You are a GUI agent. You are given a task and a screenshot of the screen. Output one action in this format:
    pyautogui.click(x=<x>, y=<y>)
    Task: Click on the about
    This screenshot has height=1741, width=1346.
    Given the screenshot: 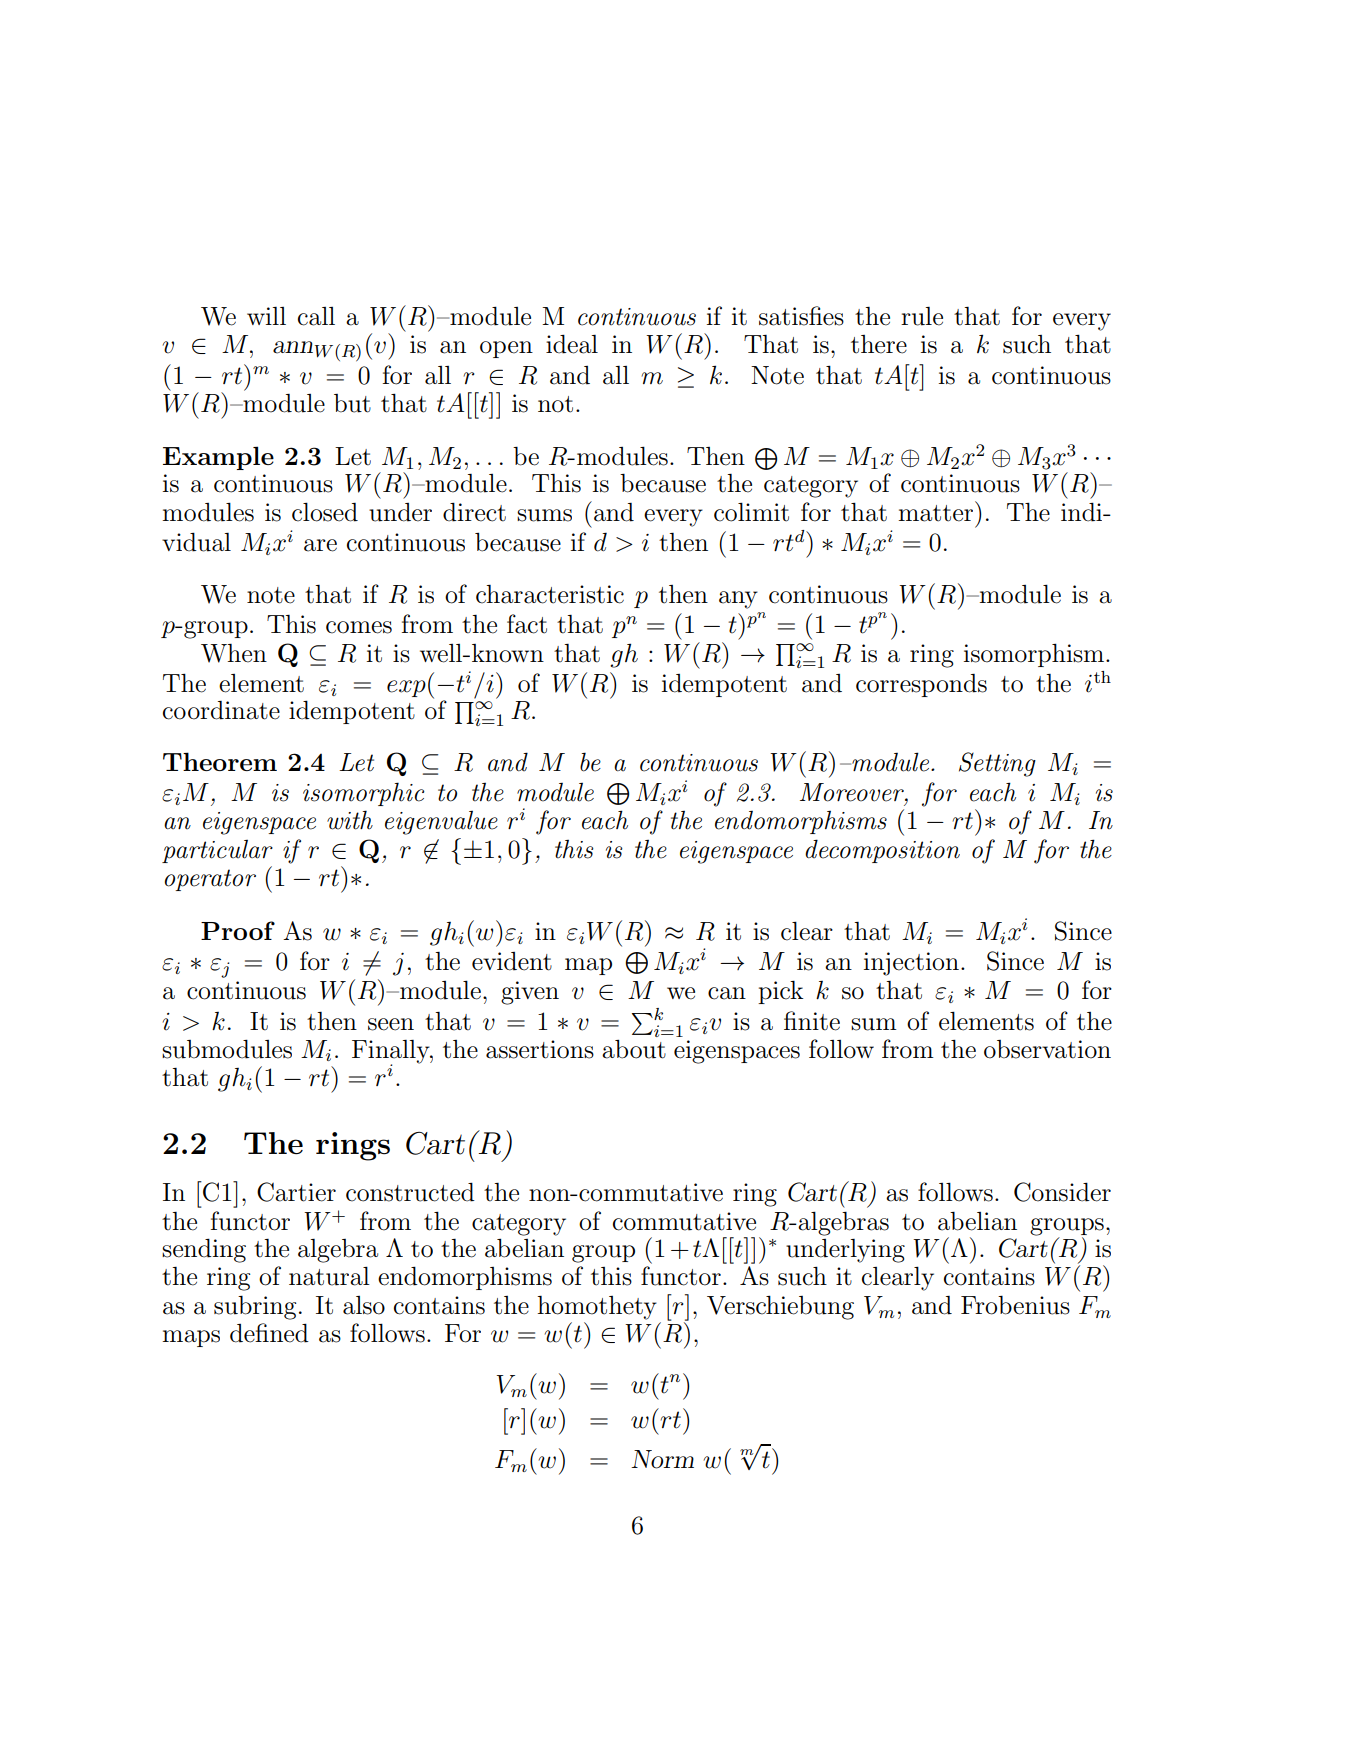 What is the action you would take?
    pyautogui.click(x=634, y=1049)
